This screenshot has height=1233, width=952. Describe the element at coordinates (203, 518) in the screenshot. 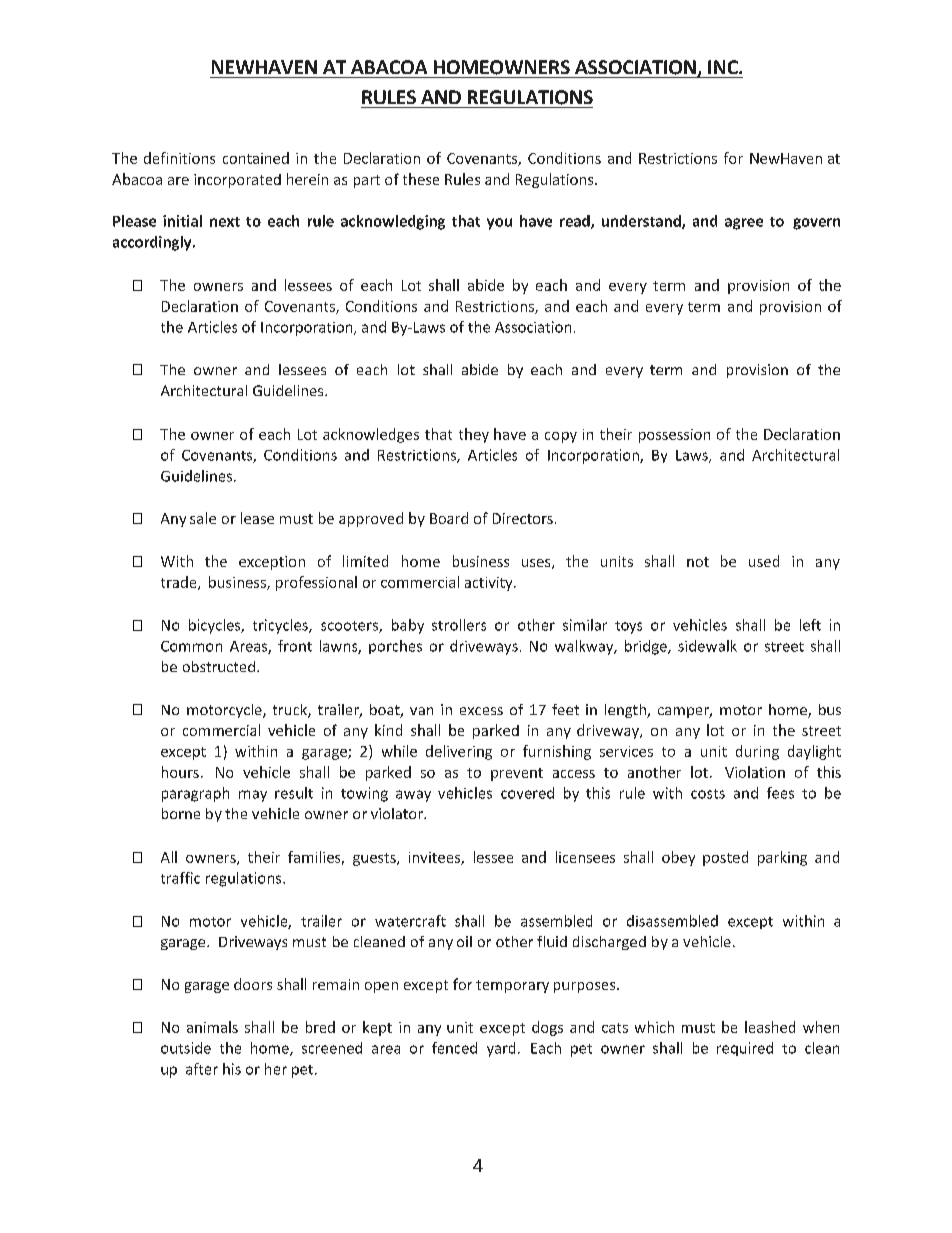

I see `sale` at that location.
